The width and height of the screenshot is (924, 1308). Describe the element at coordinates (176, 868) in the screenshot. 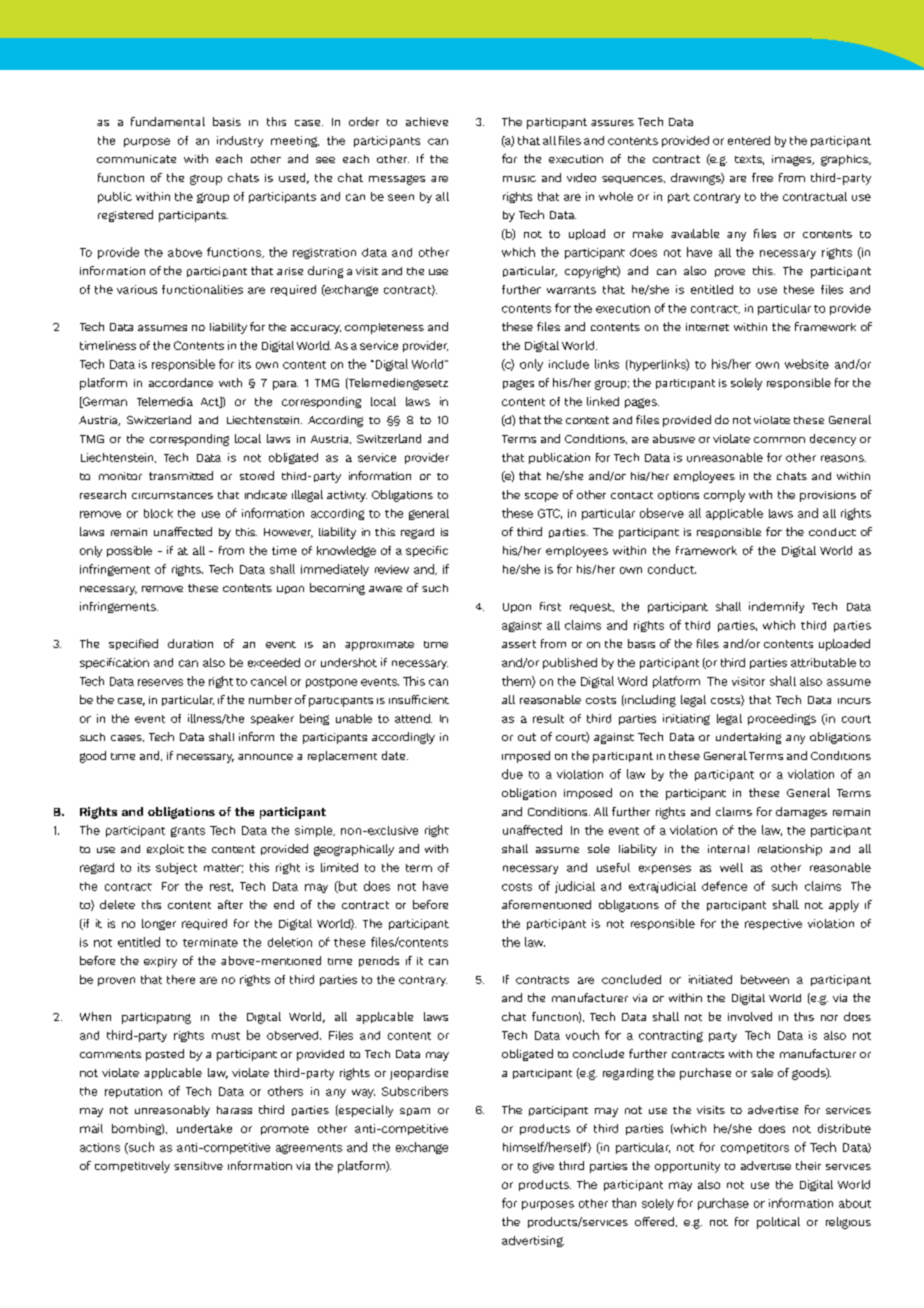

I see `subject` at that location.
